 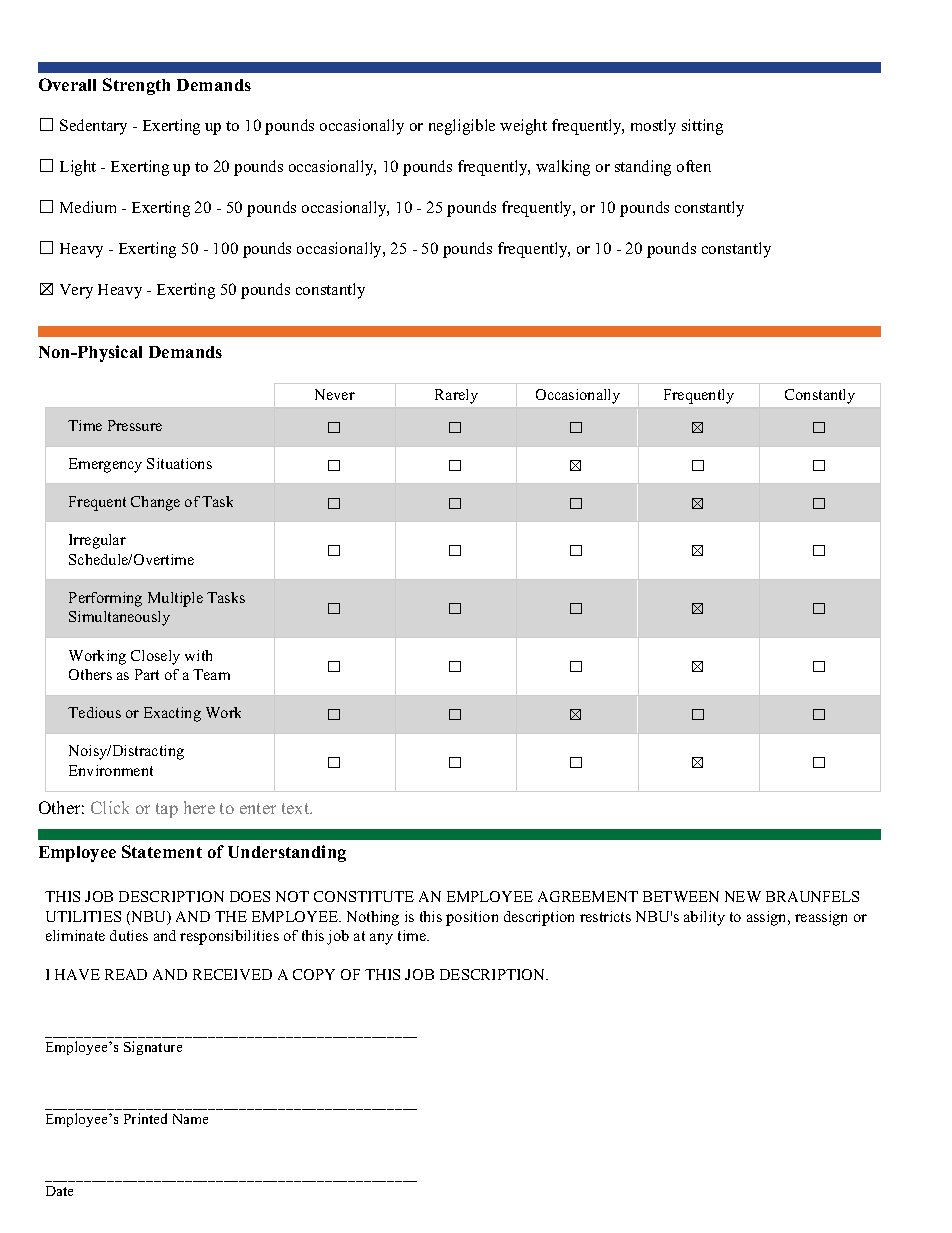 I want to click on ability, so click(x=704, y=918).
